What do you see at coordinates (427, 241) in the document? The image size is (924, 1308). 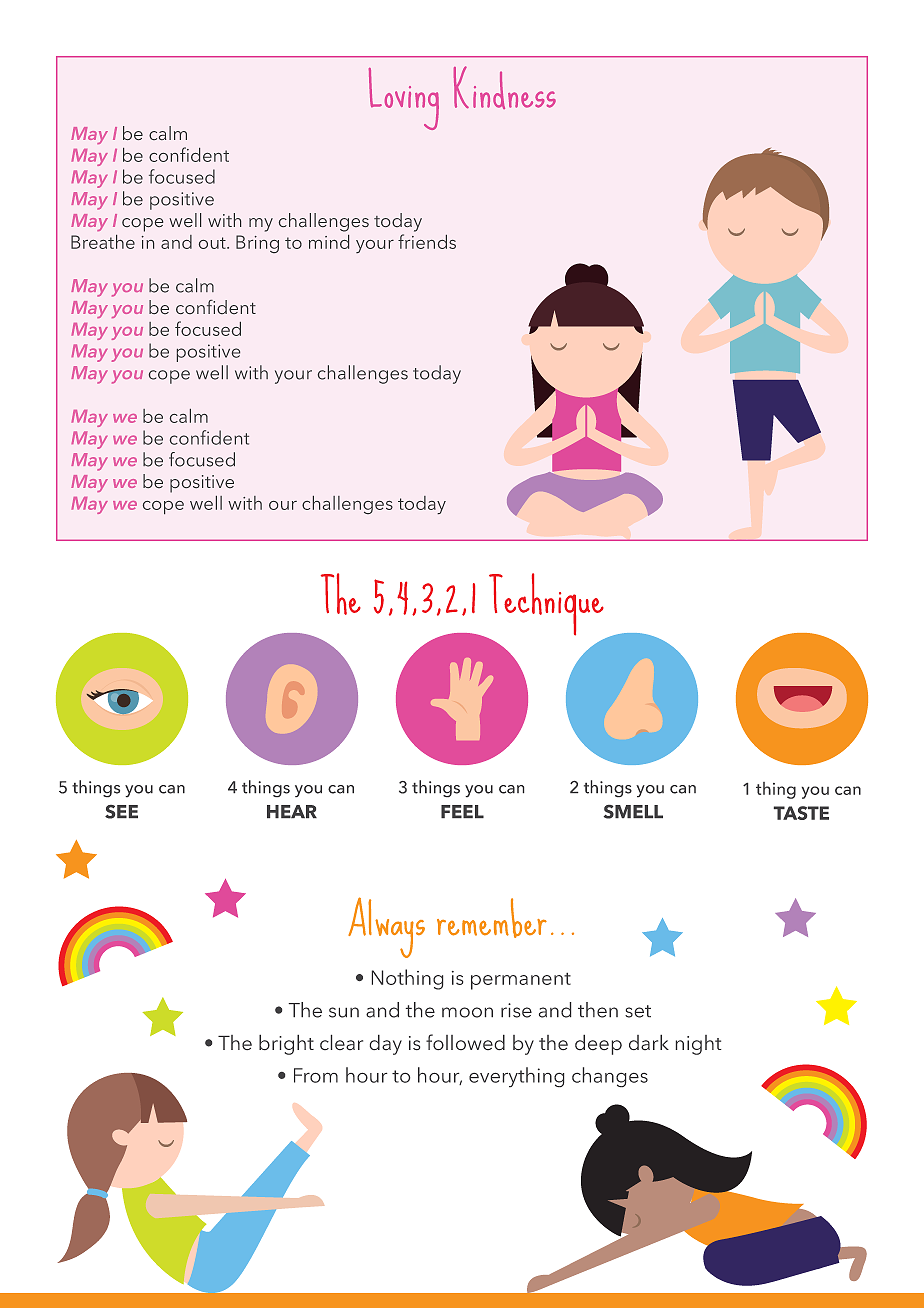 I see `friends` at bounding box center [427, 241].
